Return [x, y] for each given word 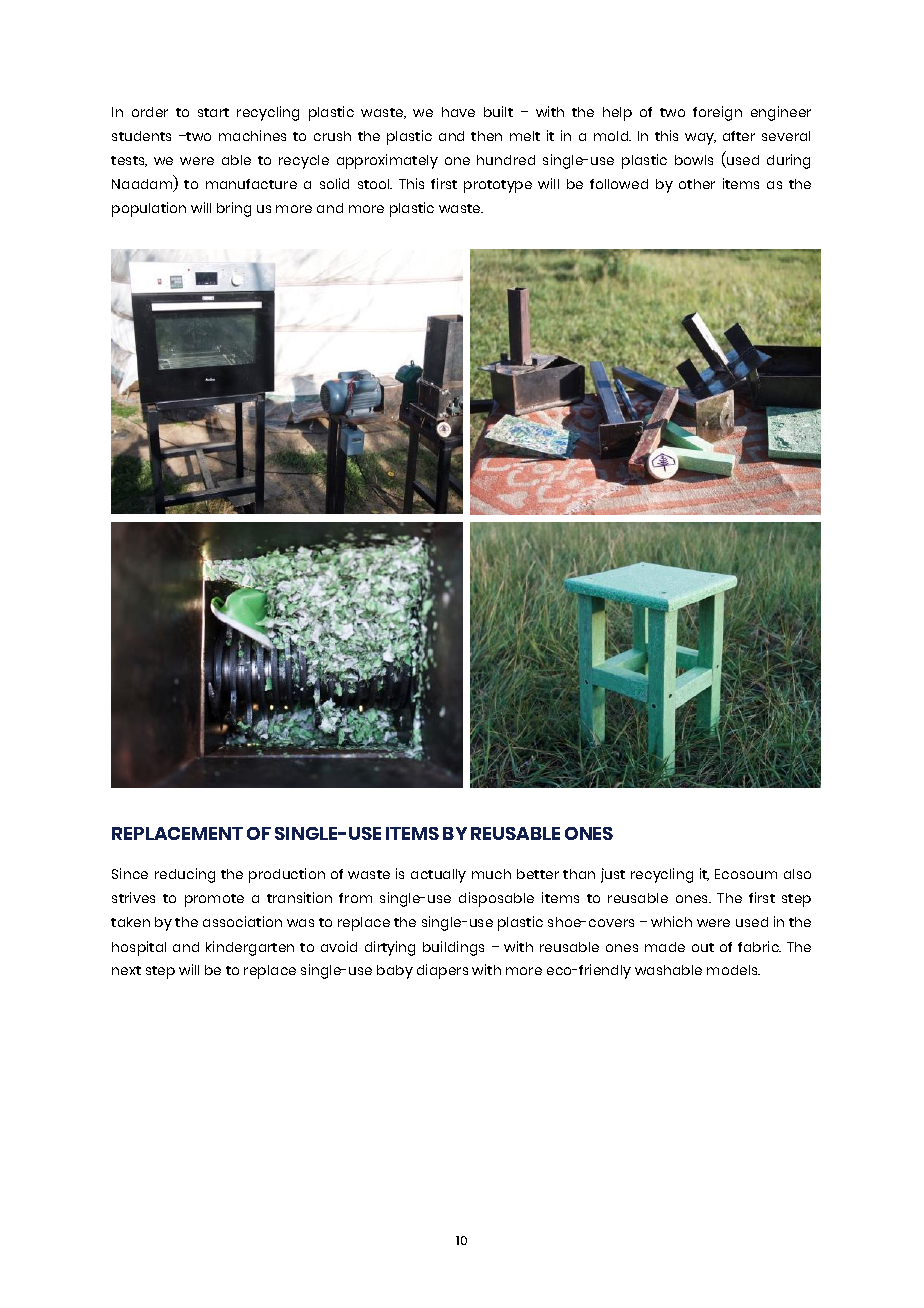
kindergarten [250, 948]
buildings [453, 948]
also [797, 874]
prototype [498, 186]
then [486, 136]
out [703, 947]
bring [234, 209]
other [697, 184]
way [700, 139]
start [213, 112]
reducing [185, 875]
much [491, 874]
